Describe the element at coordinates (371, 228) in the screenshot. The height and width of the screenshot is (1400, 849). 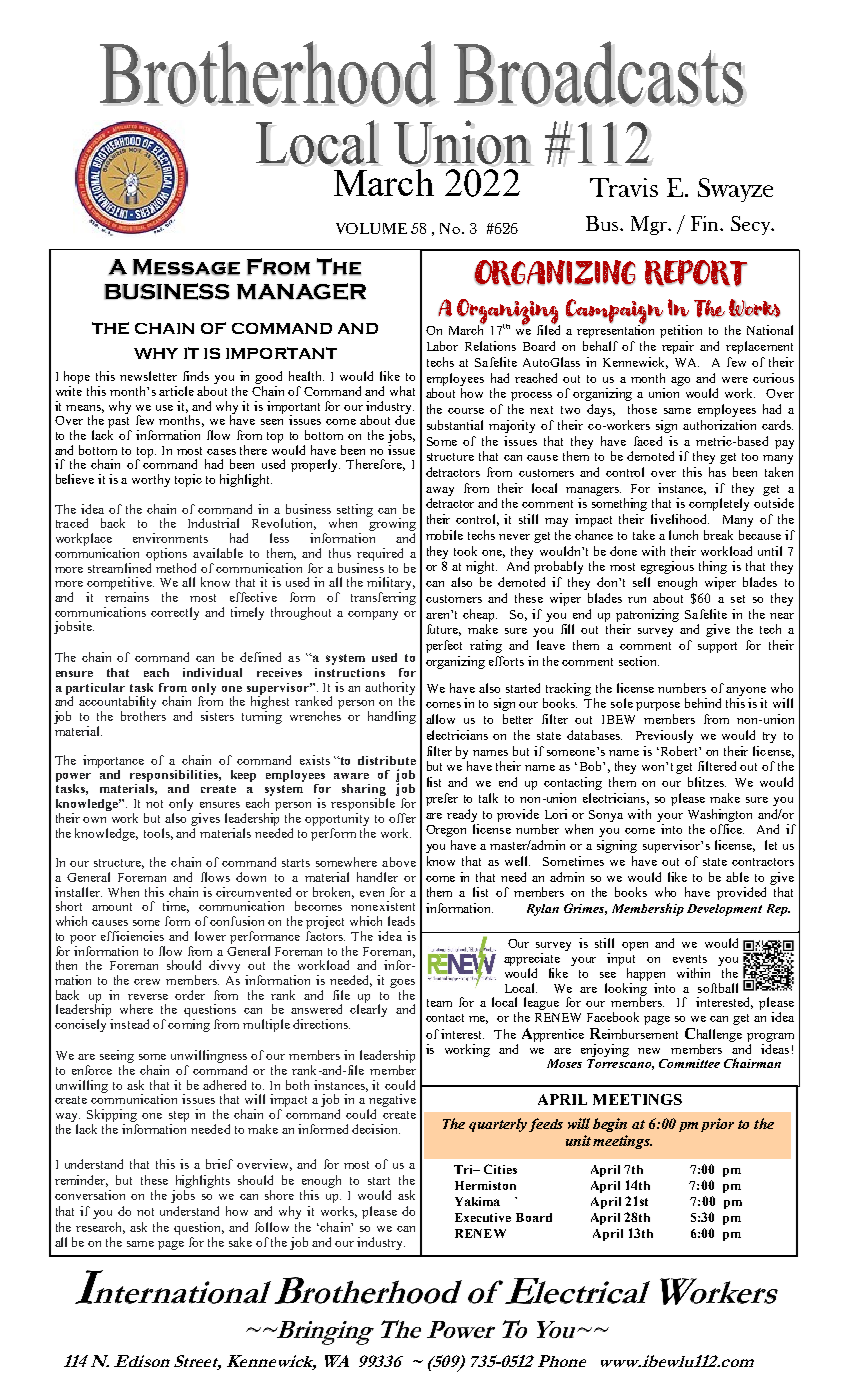
I see `VOLUME` at that location.
